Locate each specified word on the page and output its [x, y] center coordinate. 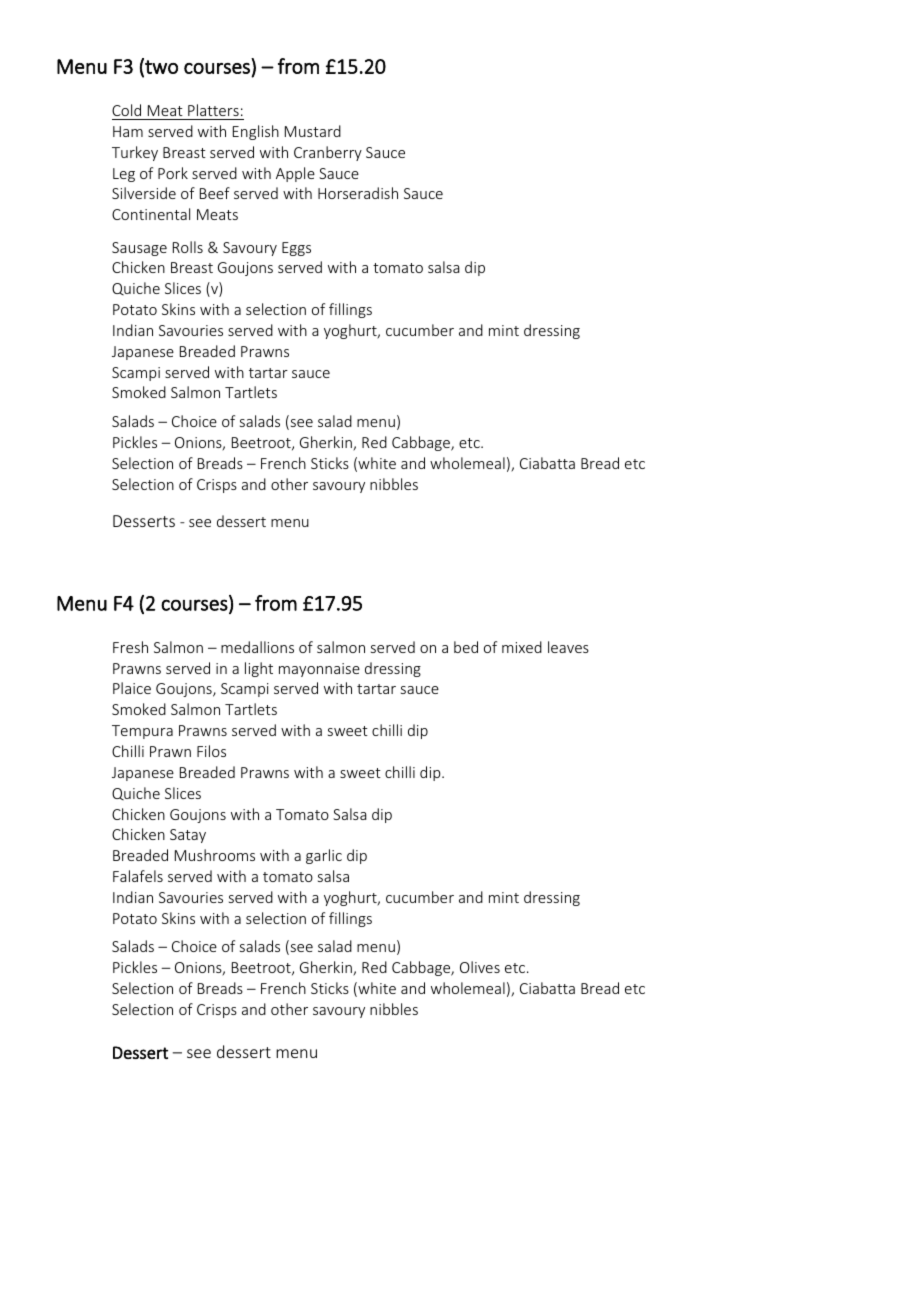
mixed [522, 647]
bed [466, 647]
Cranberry [328, 153]
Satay [188, 836]
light [259, 669]
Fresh [130, 647]
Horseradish [358, 193]
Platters [213, 110]
